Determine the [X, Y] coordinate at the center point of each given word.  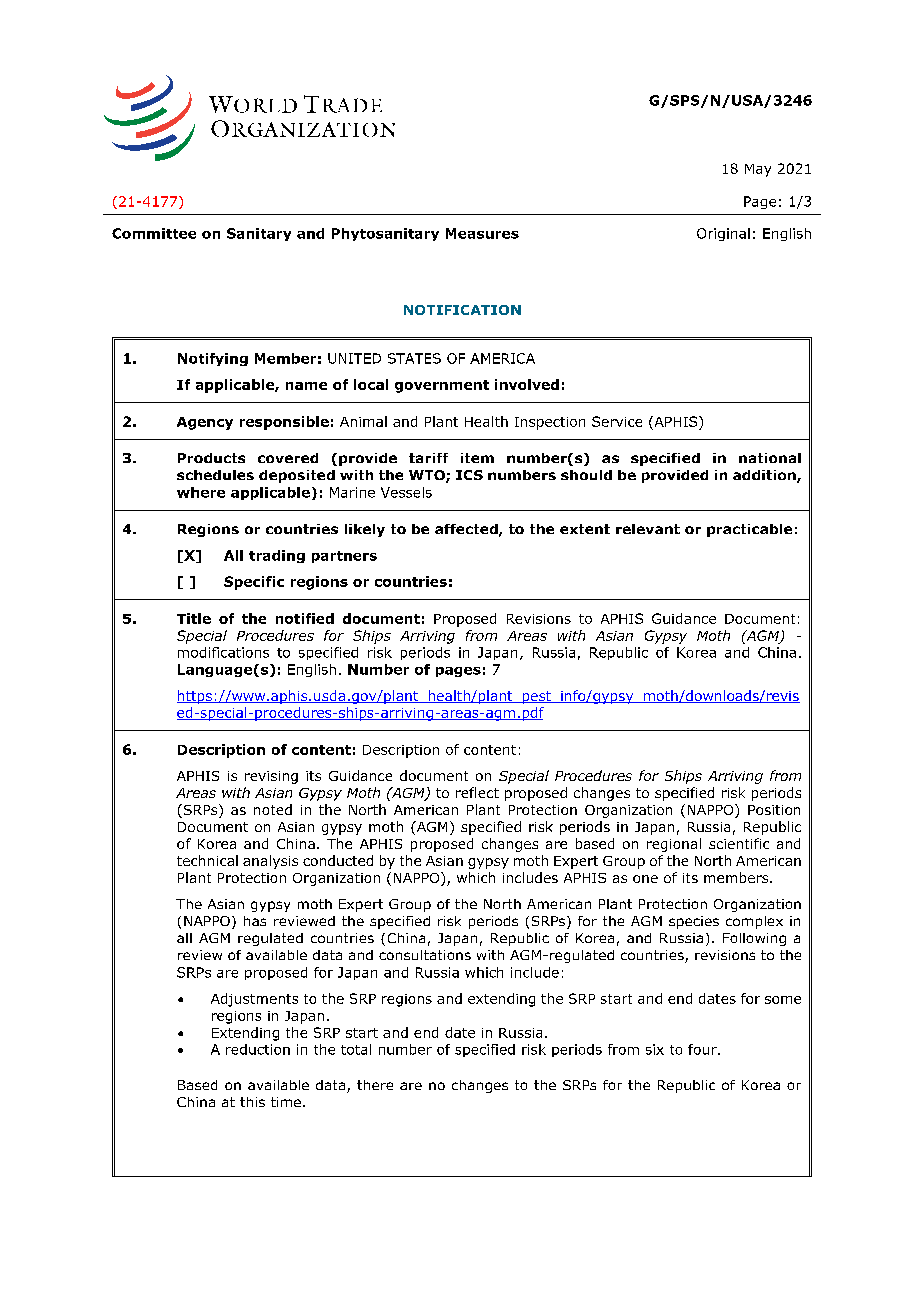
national [770, 458]
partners [344, 557]
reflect [477, 792]
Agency [205, 423]
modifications [223, 652]
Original [723, 234]
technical [207, 860]
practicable [749, 530]
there [375, 1085]
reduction [258, 1049]
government [442, 386]
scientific [739, 843]
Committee [154, 233]
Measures [482, 233]
